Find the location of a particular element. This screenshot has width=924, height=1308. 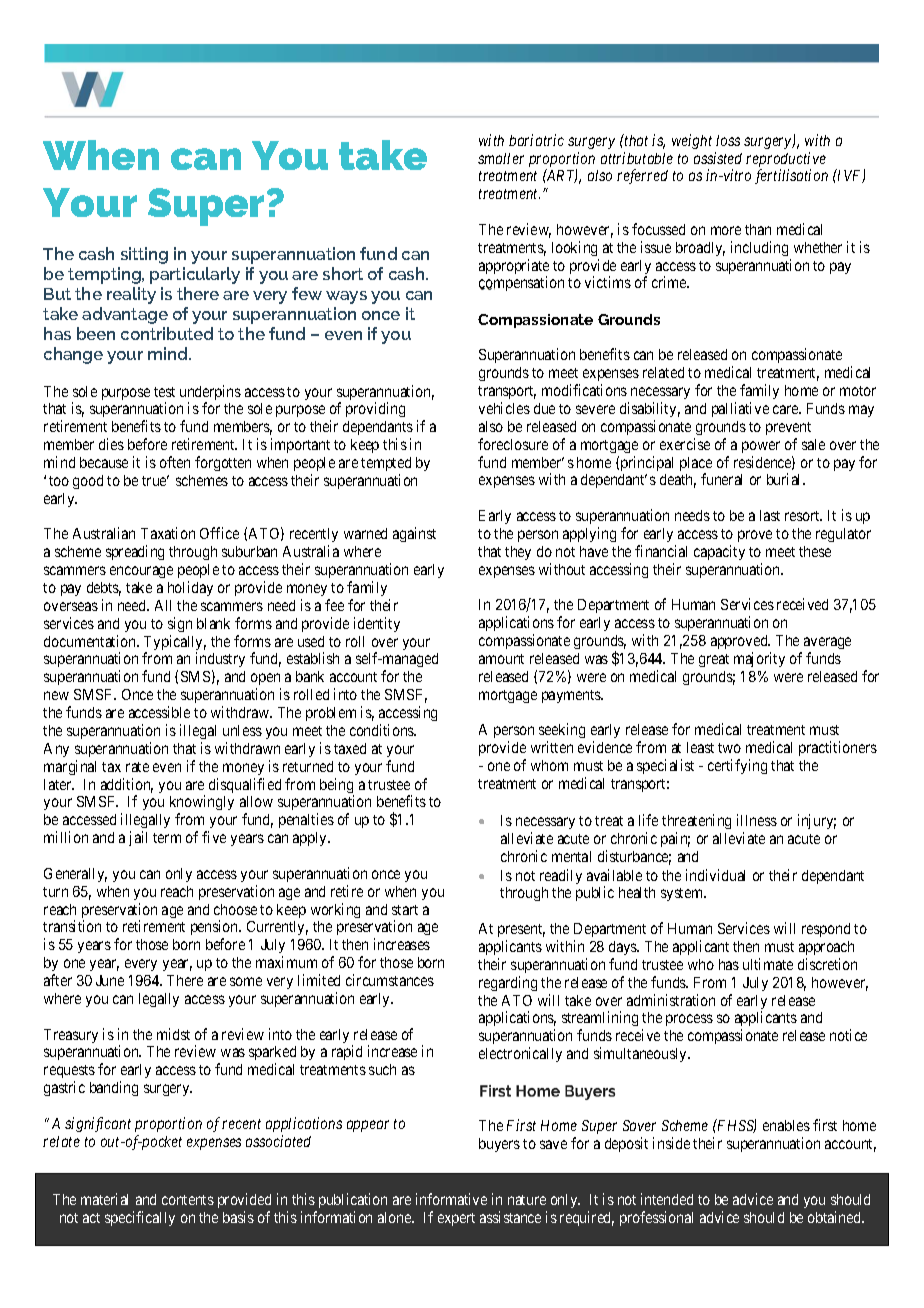

they is located at coordinates (518, 553).
